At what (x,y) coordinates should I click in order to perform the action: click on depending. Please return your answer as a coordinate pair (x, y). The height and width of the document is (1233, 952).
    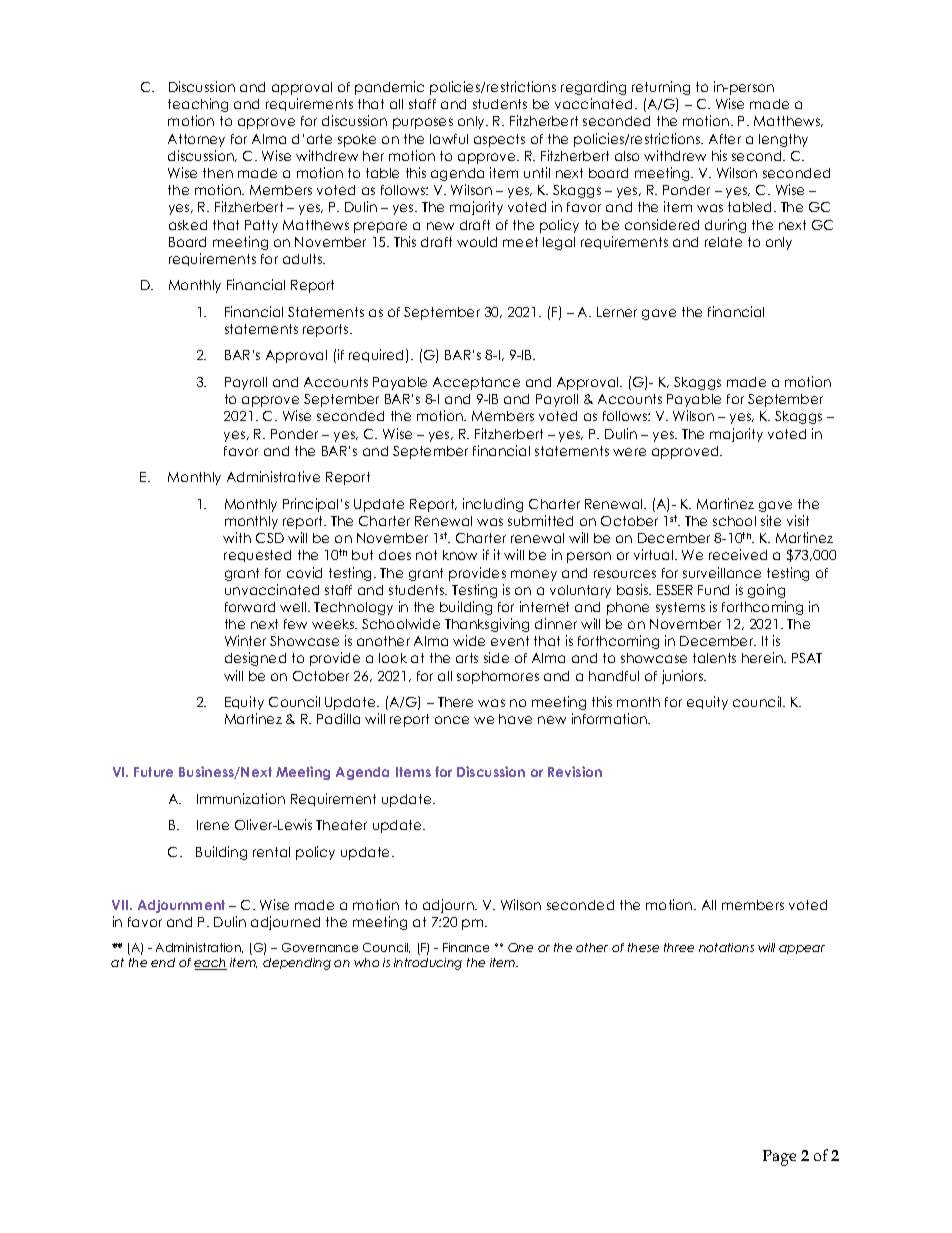
    Looking at the image, I should click on (297, 964).
